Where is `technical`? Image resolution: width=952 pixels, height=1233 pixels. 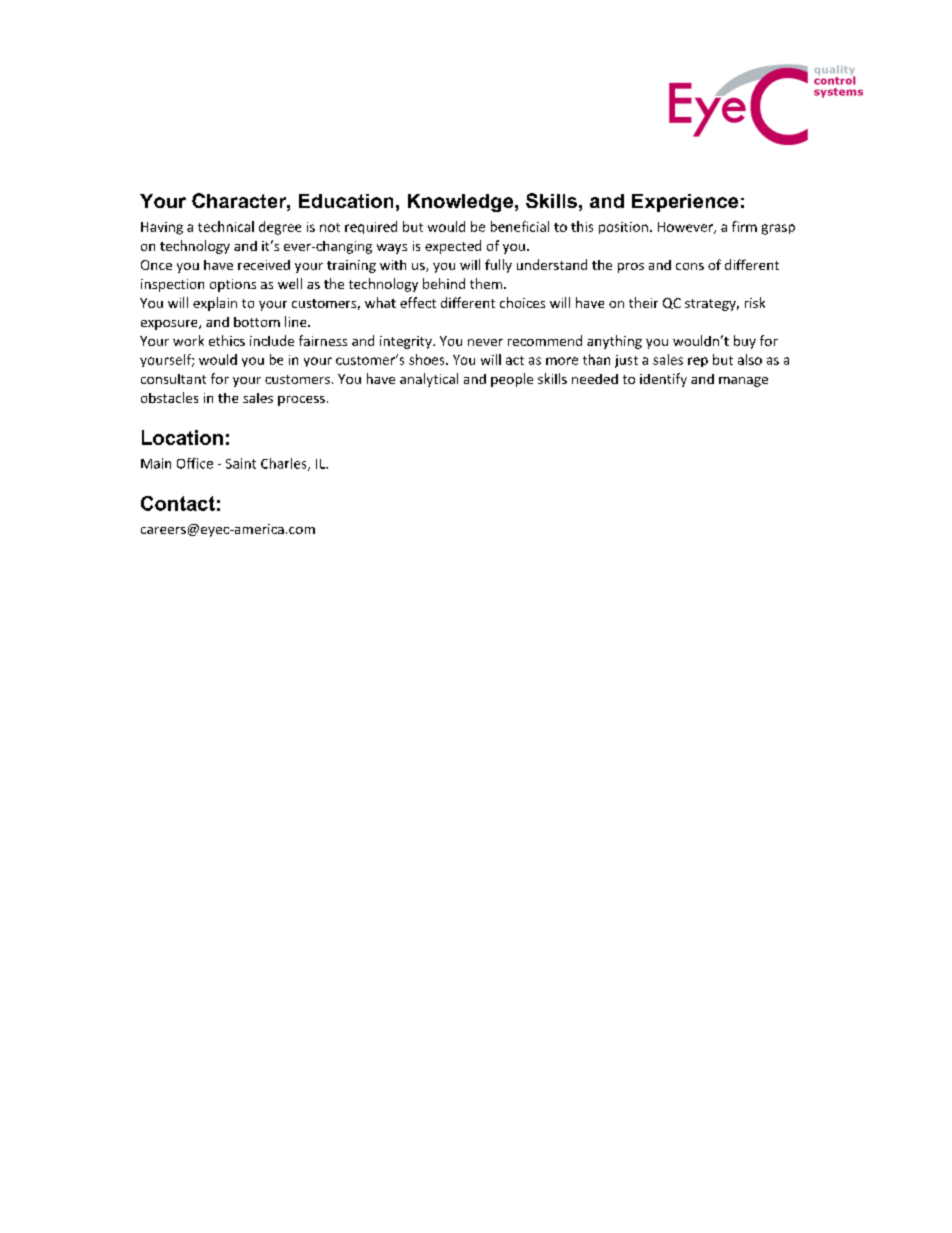 technical is located at coordinates (226, 226).
